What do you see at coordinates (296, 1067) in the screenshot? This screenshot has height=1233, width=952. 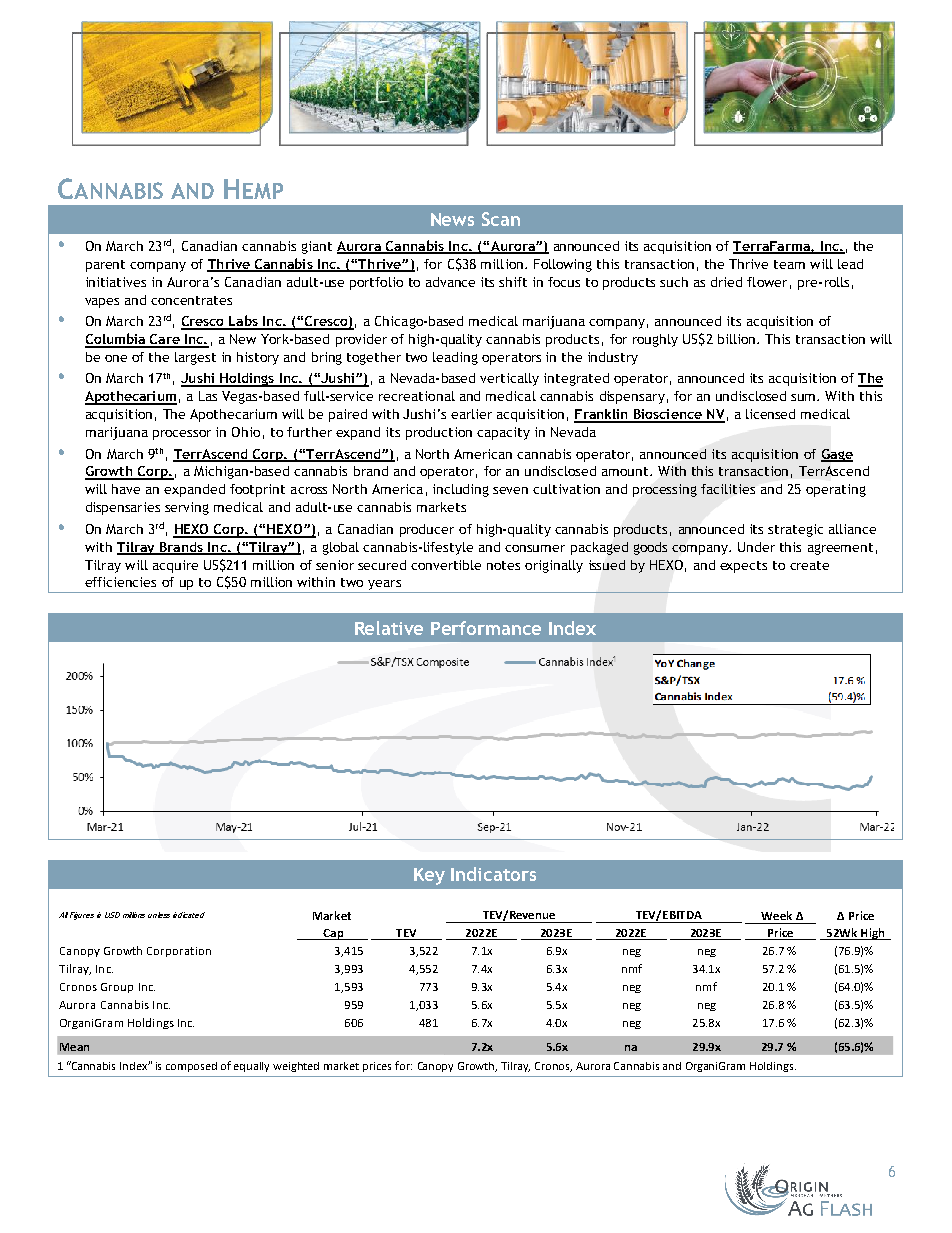 I see `weighted` at bounding box center [296, 1067].
